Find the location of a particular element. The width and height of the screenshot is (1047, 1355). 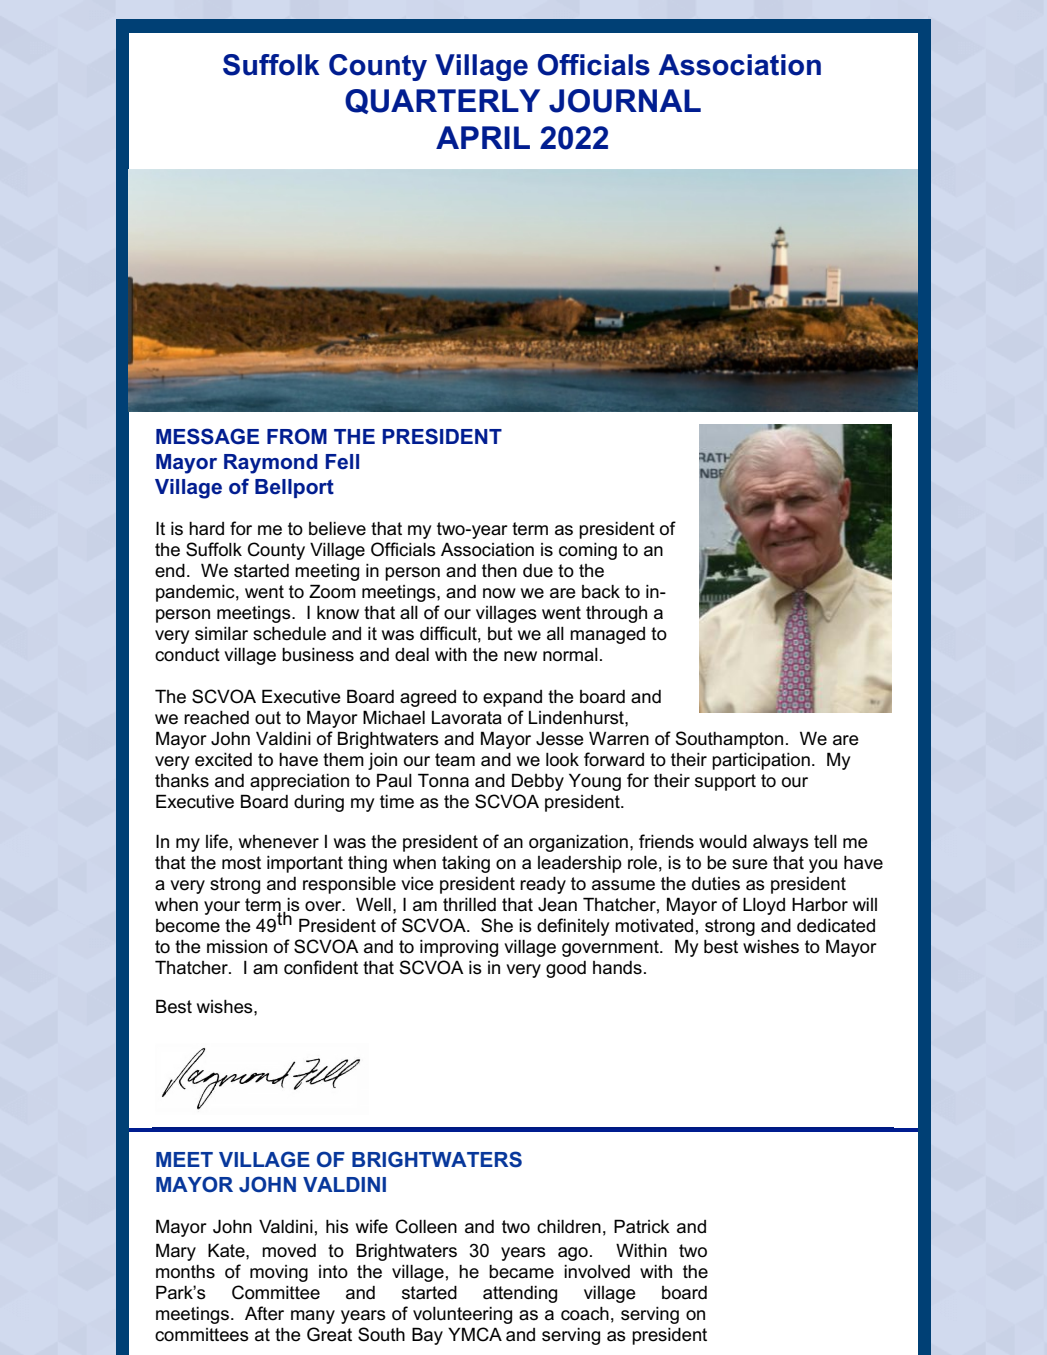

After is located at coordinates (264, 1313).
